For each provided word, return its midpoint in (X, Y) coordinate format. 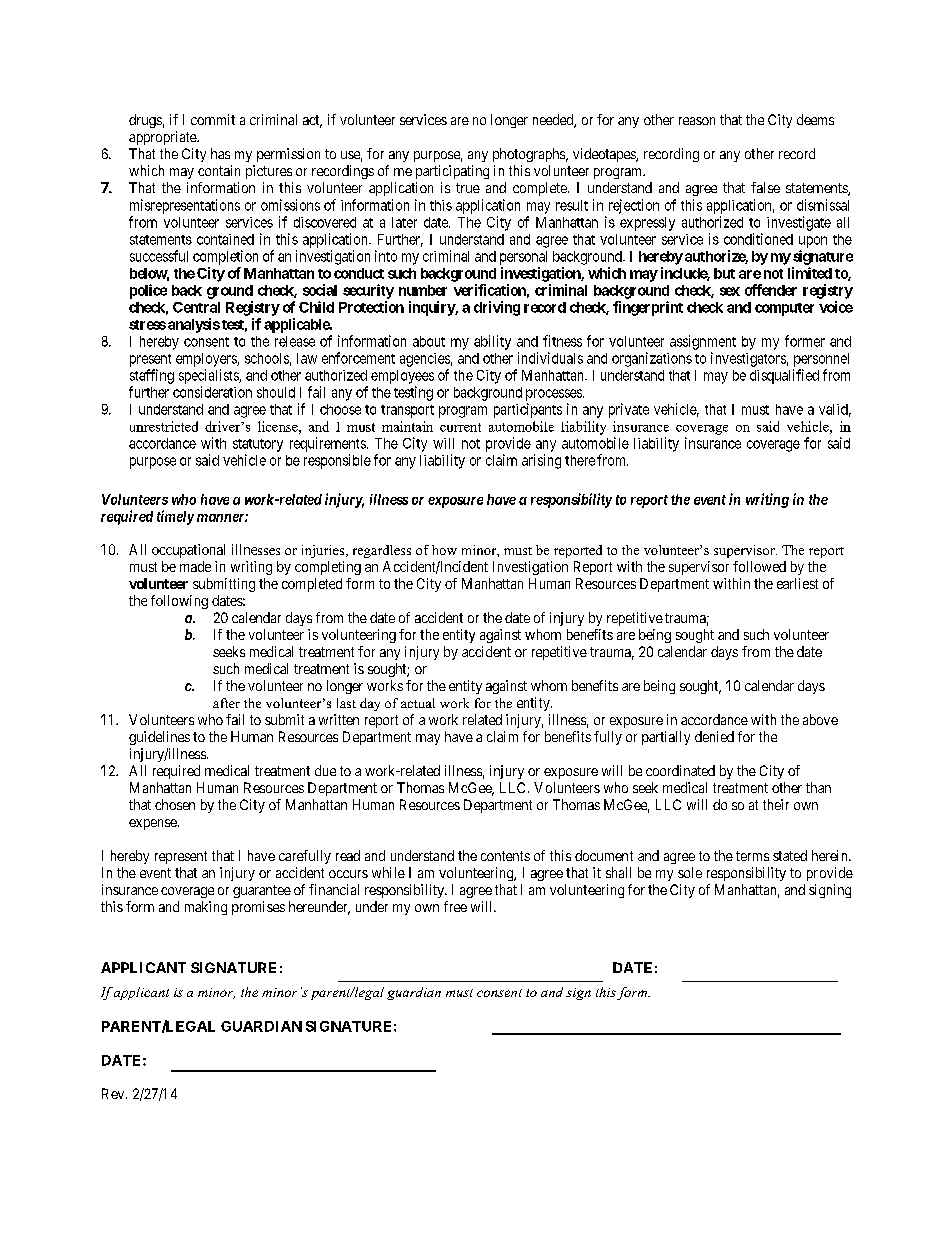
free (455, 906)
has (220, 153)
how (444, 550)
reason (697, 121)
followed (759, 566)
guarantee (262, 891)
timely (175, 517)
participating (452, 172)
